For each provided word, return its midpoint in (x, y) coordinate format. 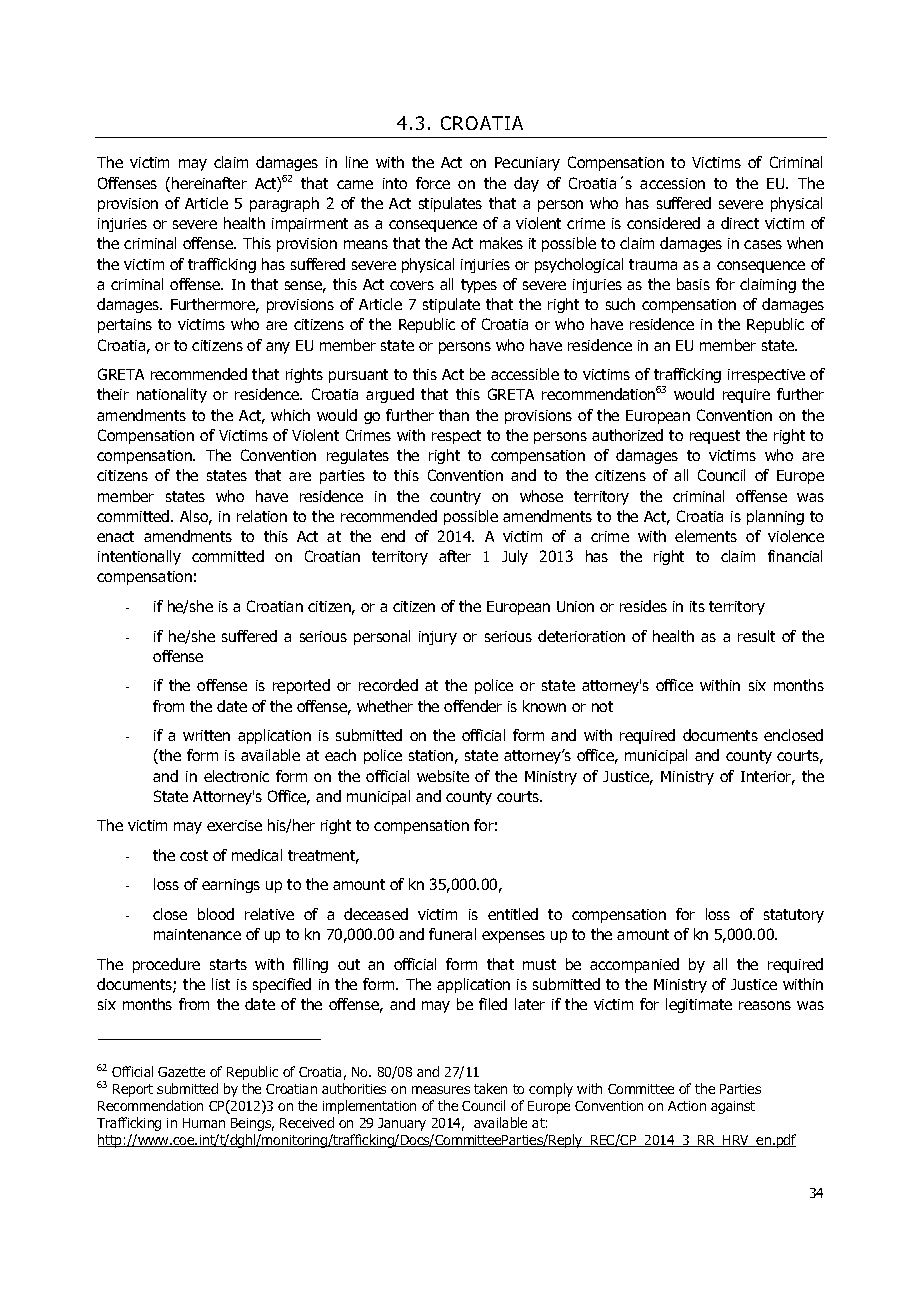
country (455, 498)
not (602, 706)
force (433, 183)
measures (441, 1090)
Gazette (181, 1072)
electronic (236, 776)
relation (262, 516)
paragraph (284, 204)
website (443, 776)
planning (775, 517)
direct (740, 223)
